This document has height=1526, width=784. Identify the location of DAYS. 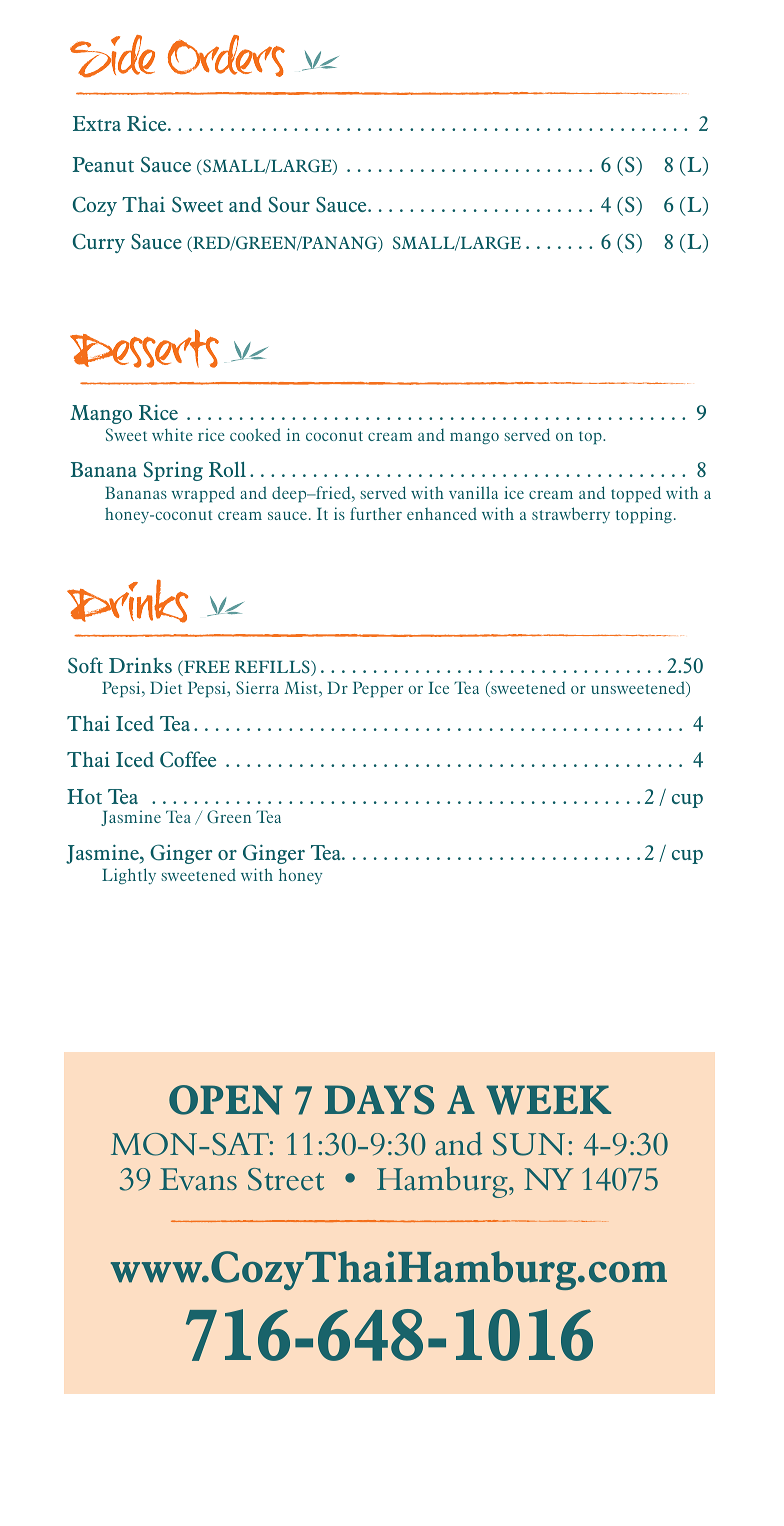
(379, 1100).
